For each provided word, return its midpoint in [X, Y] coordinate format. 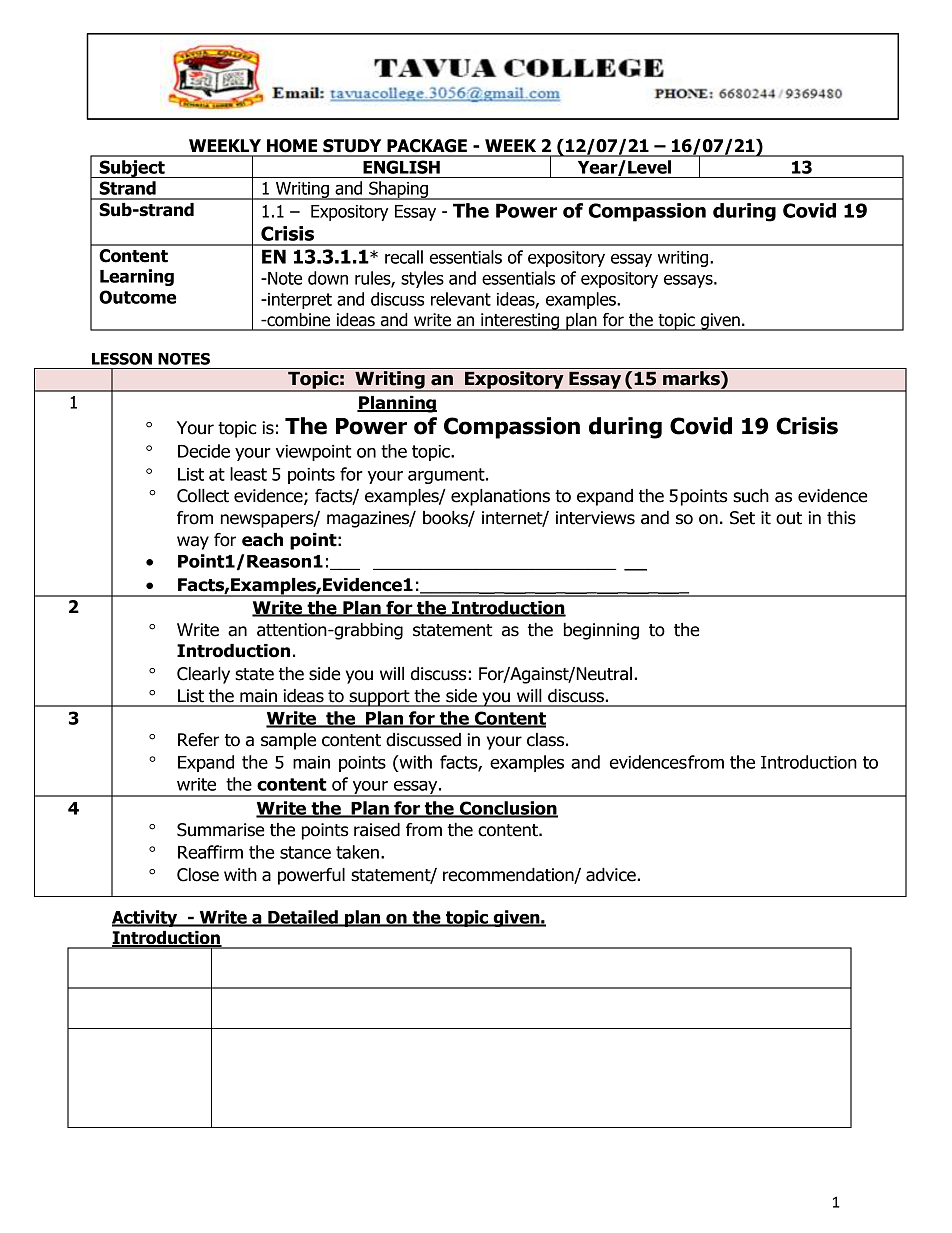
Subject [132, 169]
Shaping [398, 190]
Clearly [203, 675]
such [751, 496]
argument [447, 476]
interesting [520, 322]
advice [611, 875]
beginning [601, 631]
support [379, 698]
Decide [204, 451]
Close [198, 875]
